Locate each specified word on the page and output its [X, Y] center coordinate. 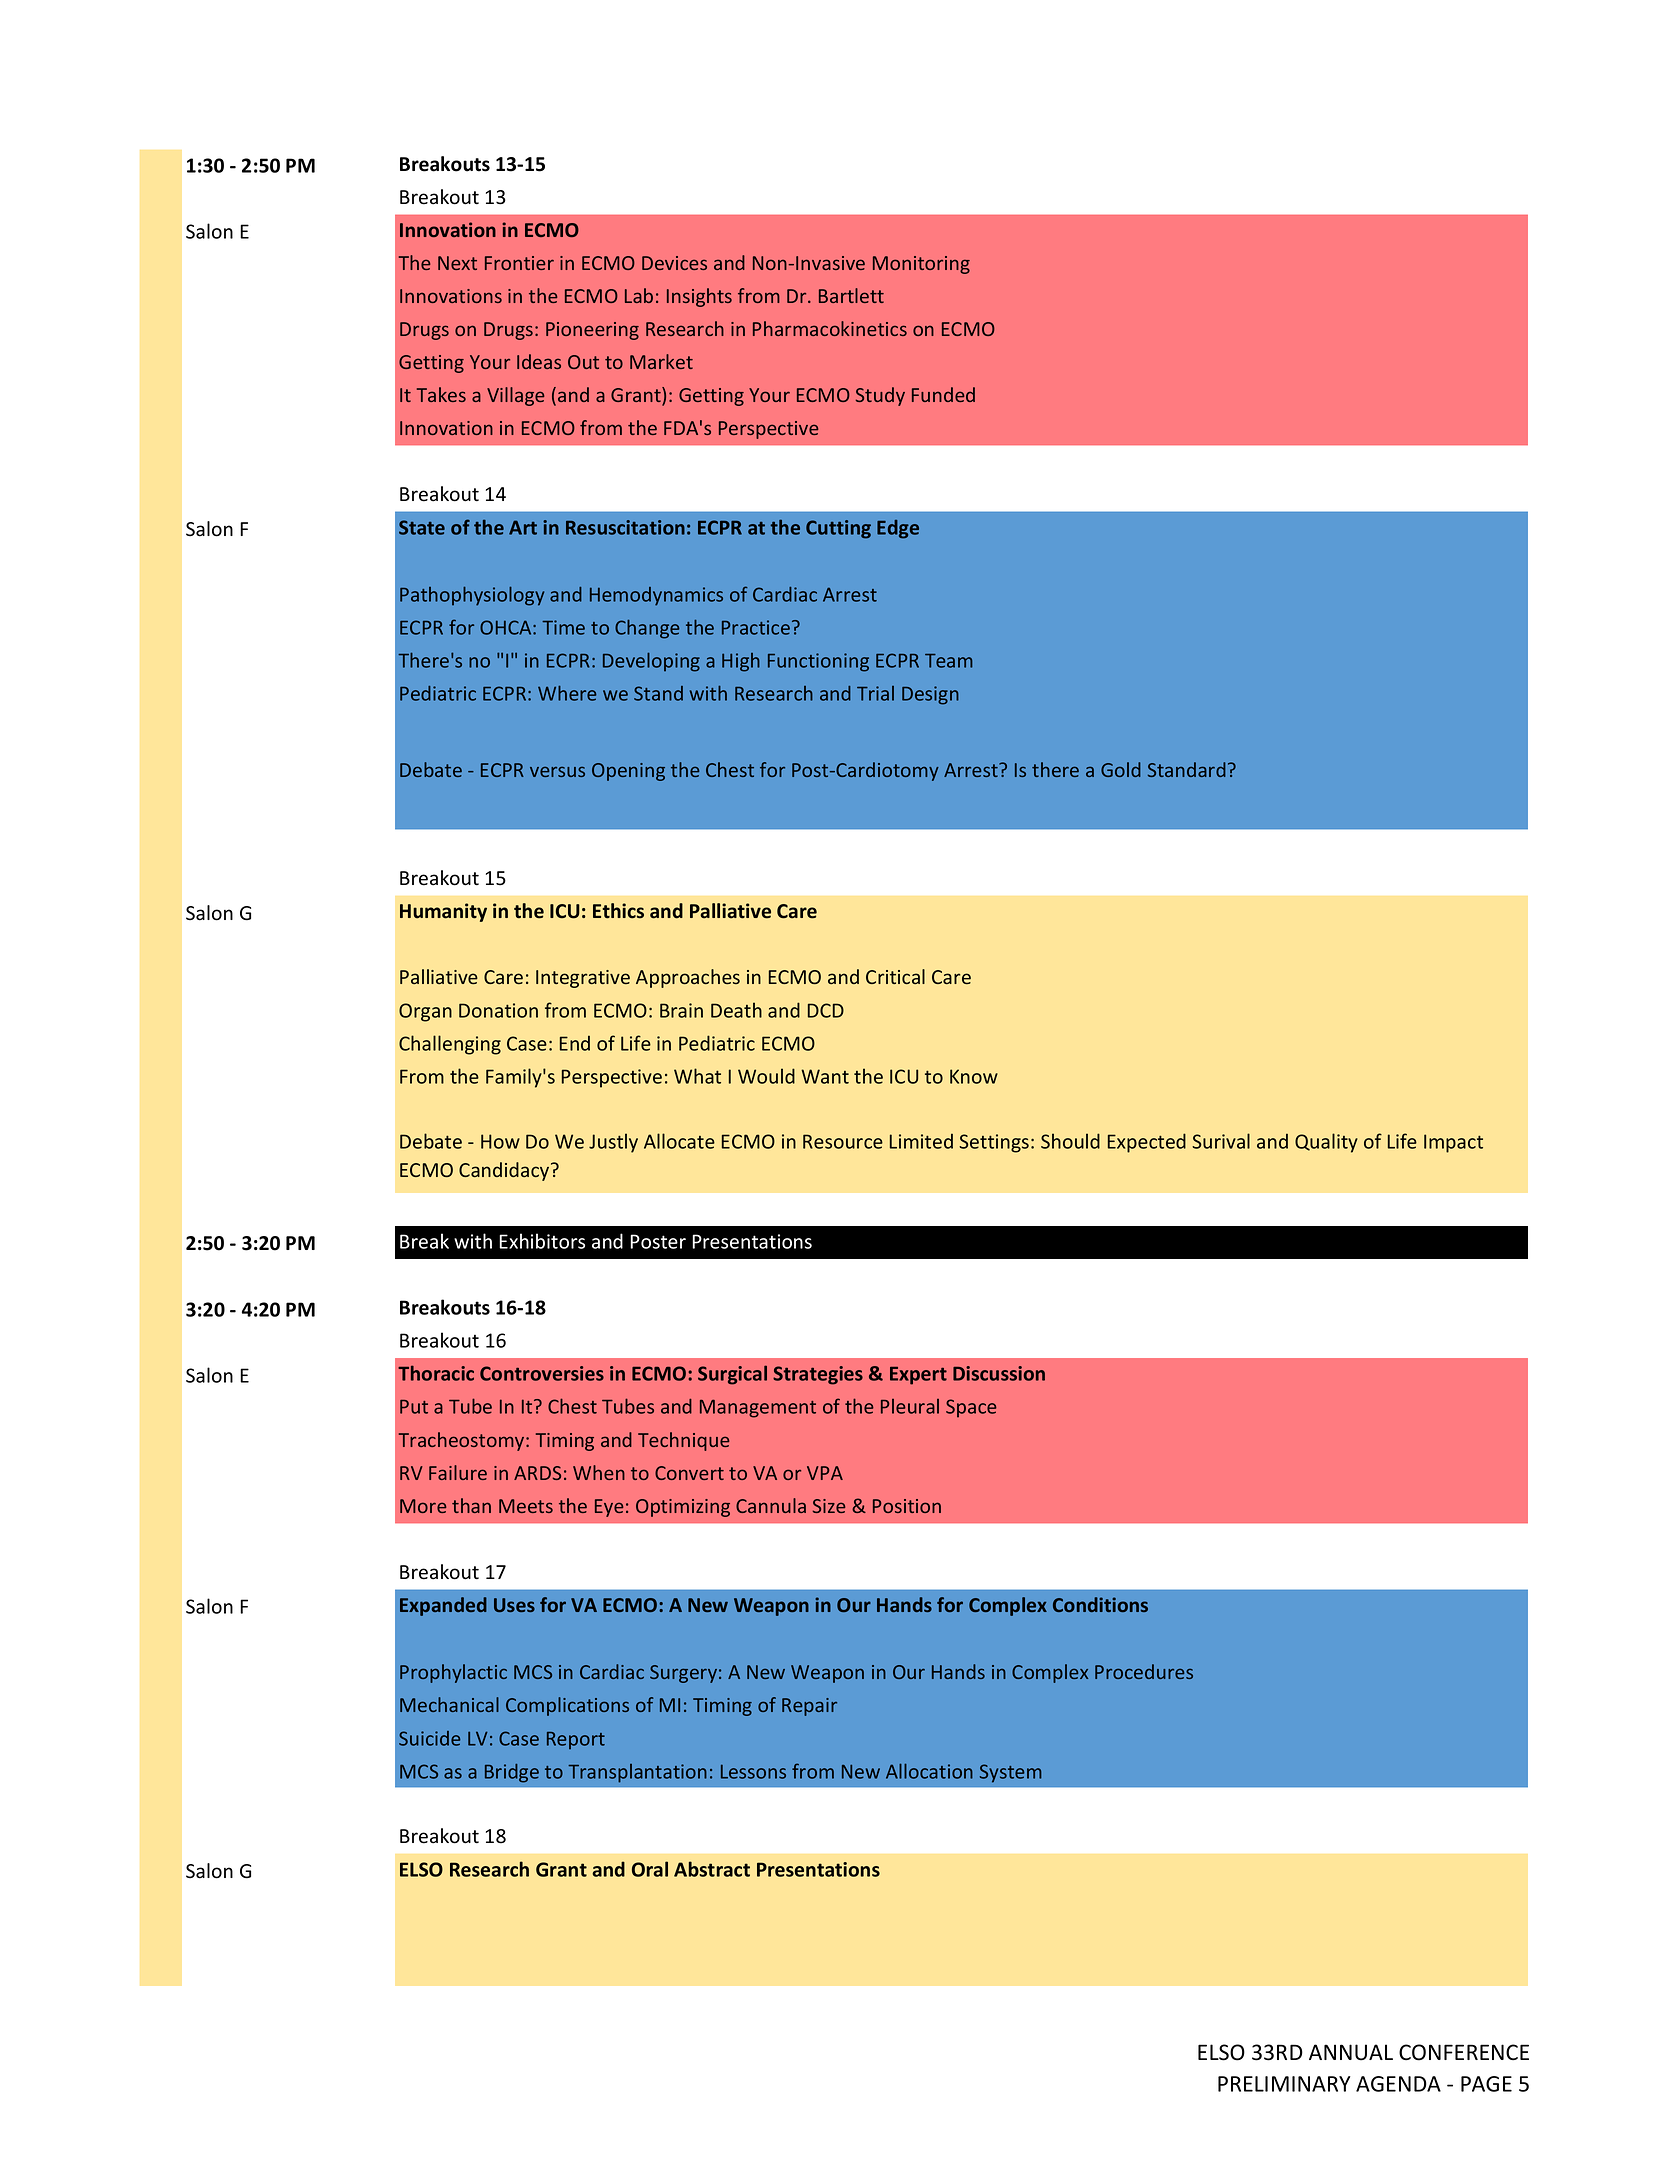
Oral [650, 1869]
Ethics [618, 911]
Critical [895, 976]
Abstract [712, 1869]
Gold [1121, 769]
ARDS [537, 1473]
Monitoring [921, 265]
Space [971, 1408]
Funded [943, 394]
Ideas [539, 361]
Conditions [1100, 1604]
